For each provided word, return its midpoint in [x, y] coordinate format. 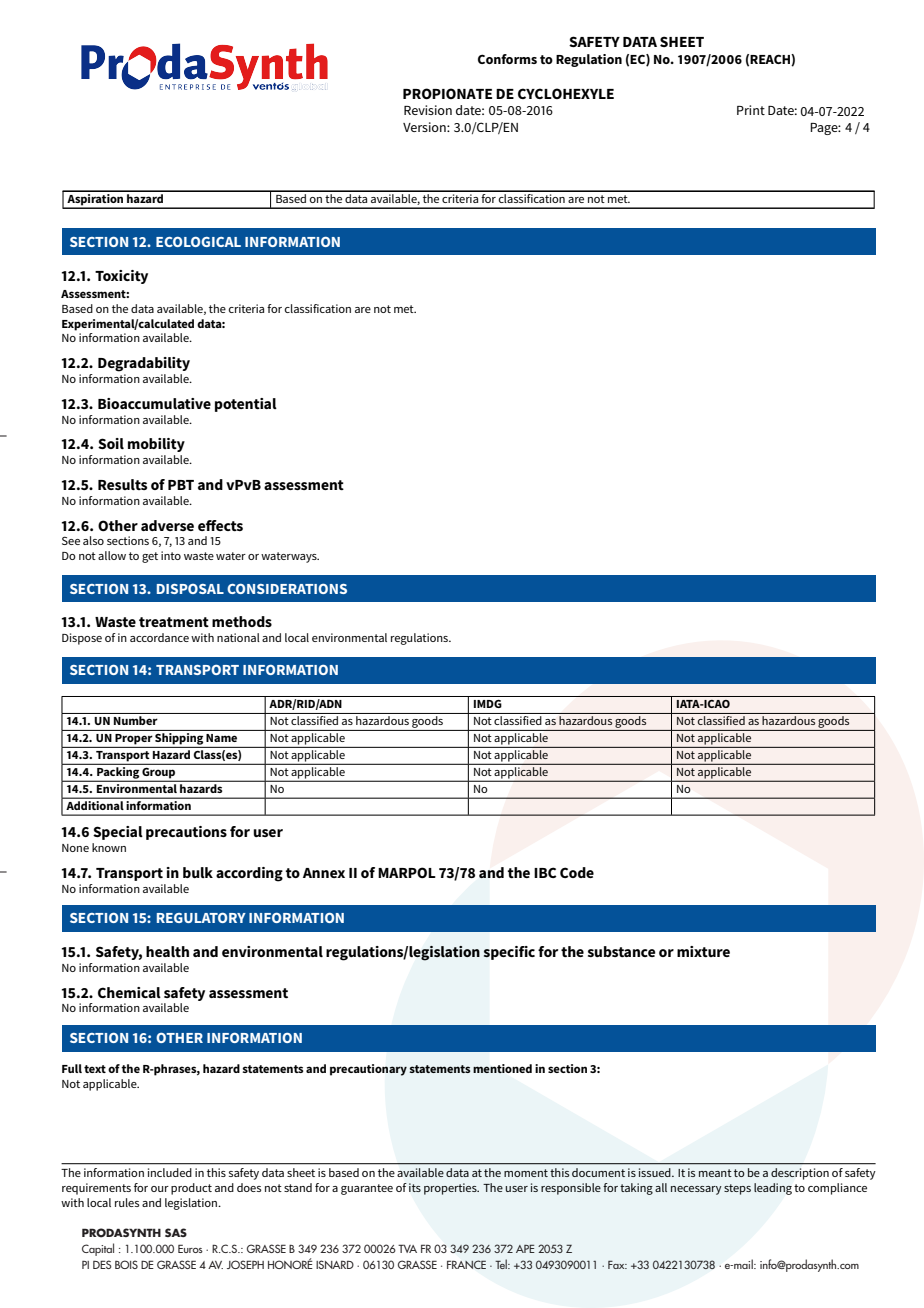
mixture [703, 951]
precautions [186, 833]
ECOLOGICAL [198, 241]
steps [737, 1189]
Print [751, 110]
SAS [176, 1232]
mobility [156, 445]
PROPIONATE [447, 93]
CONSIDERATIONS [287, 588]
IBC [545, 872]
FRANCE [466, 1264]
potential [246, 405]
